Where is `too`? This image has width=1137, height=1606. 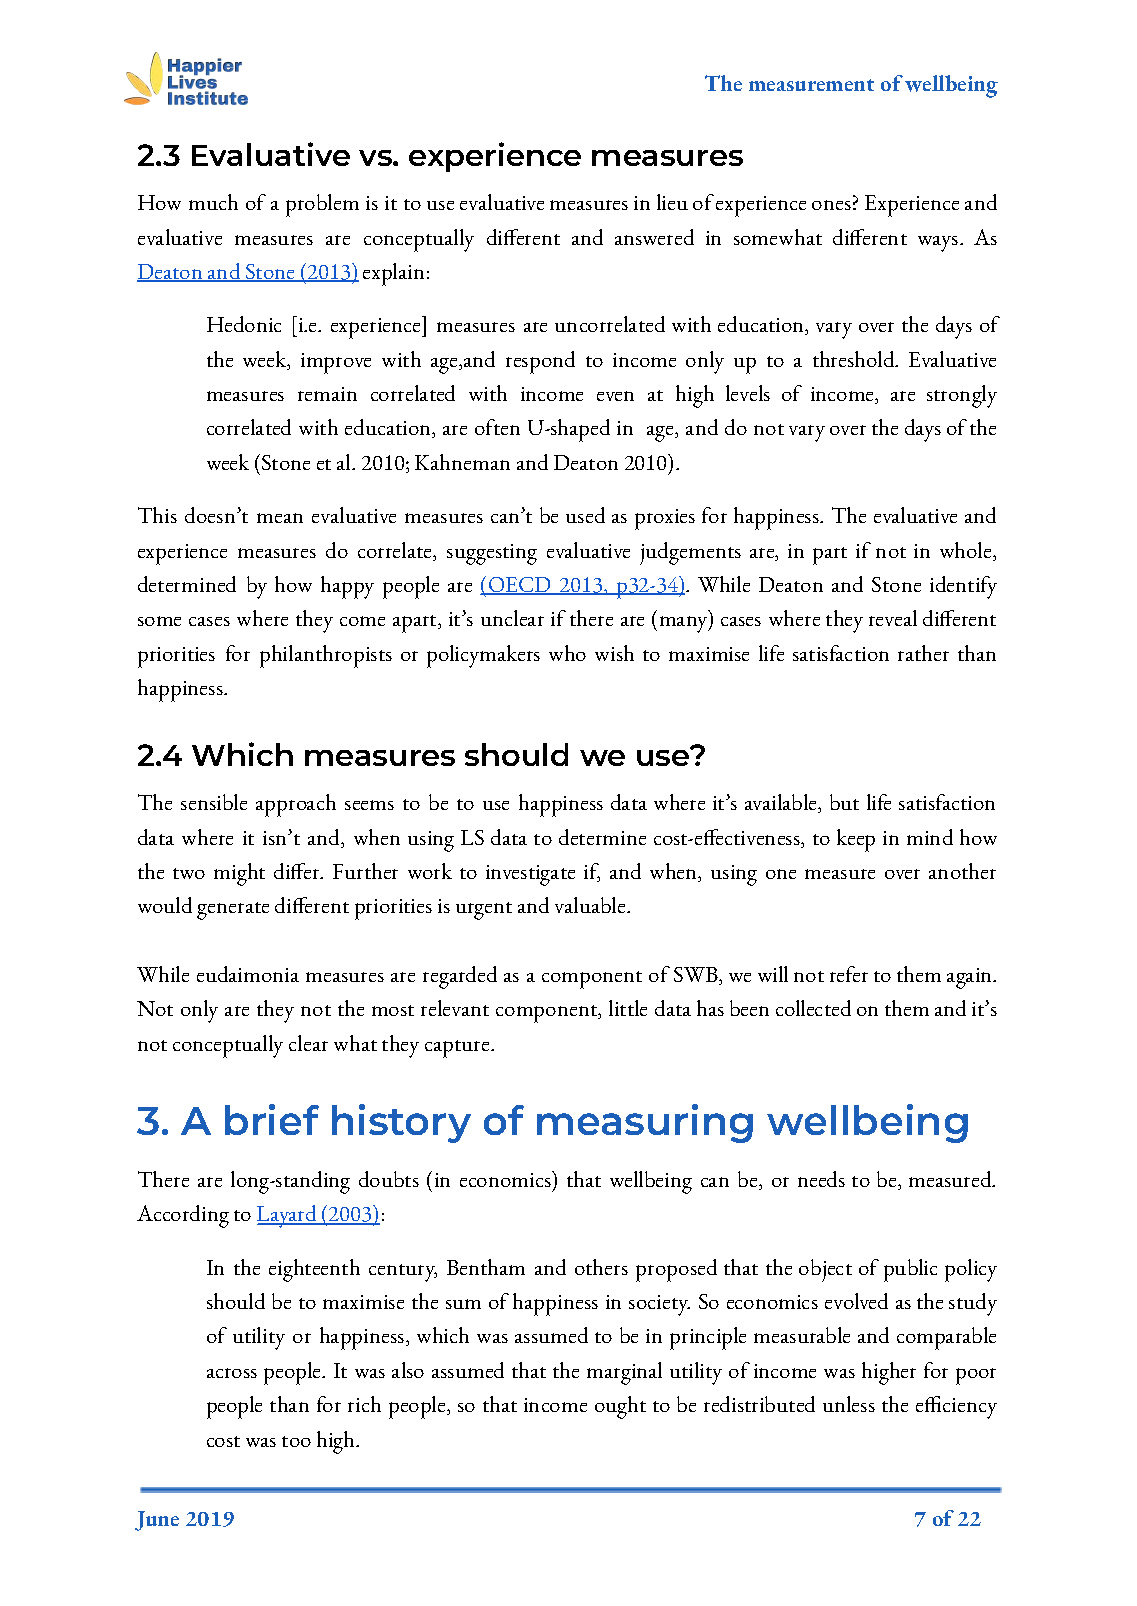
too is located at coordinates (296, 1441).
